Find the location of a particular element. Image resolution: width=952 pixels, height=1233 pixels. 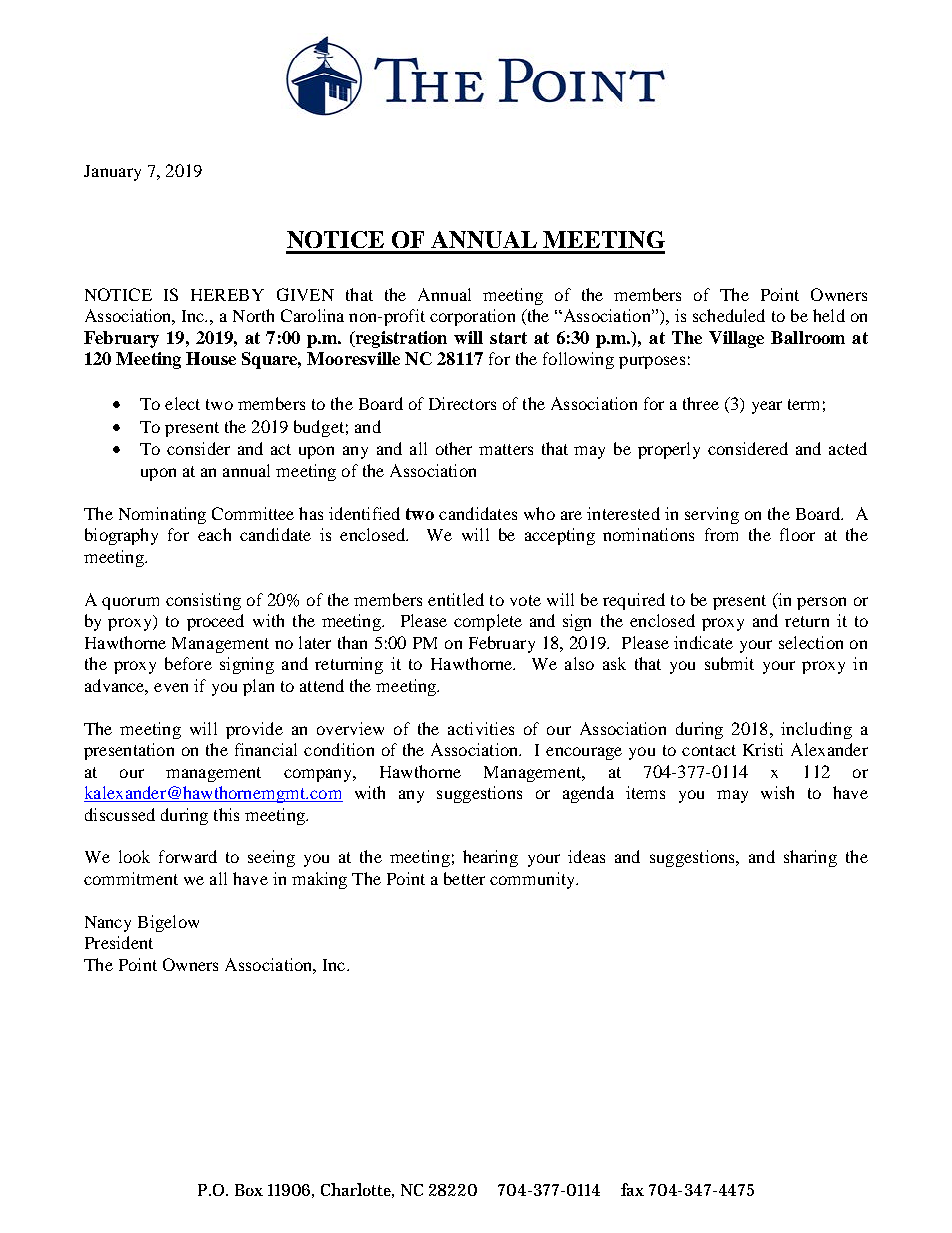

even is located at coordinates (171, 687).
